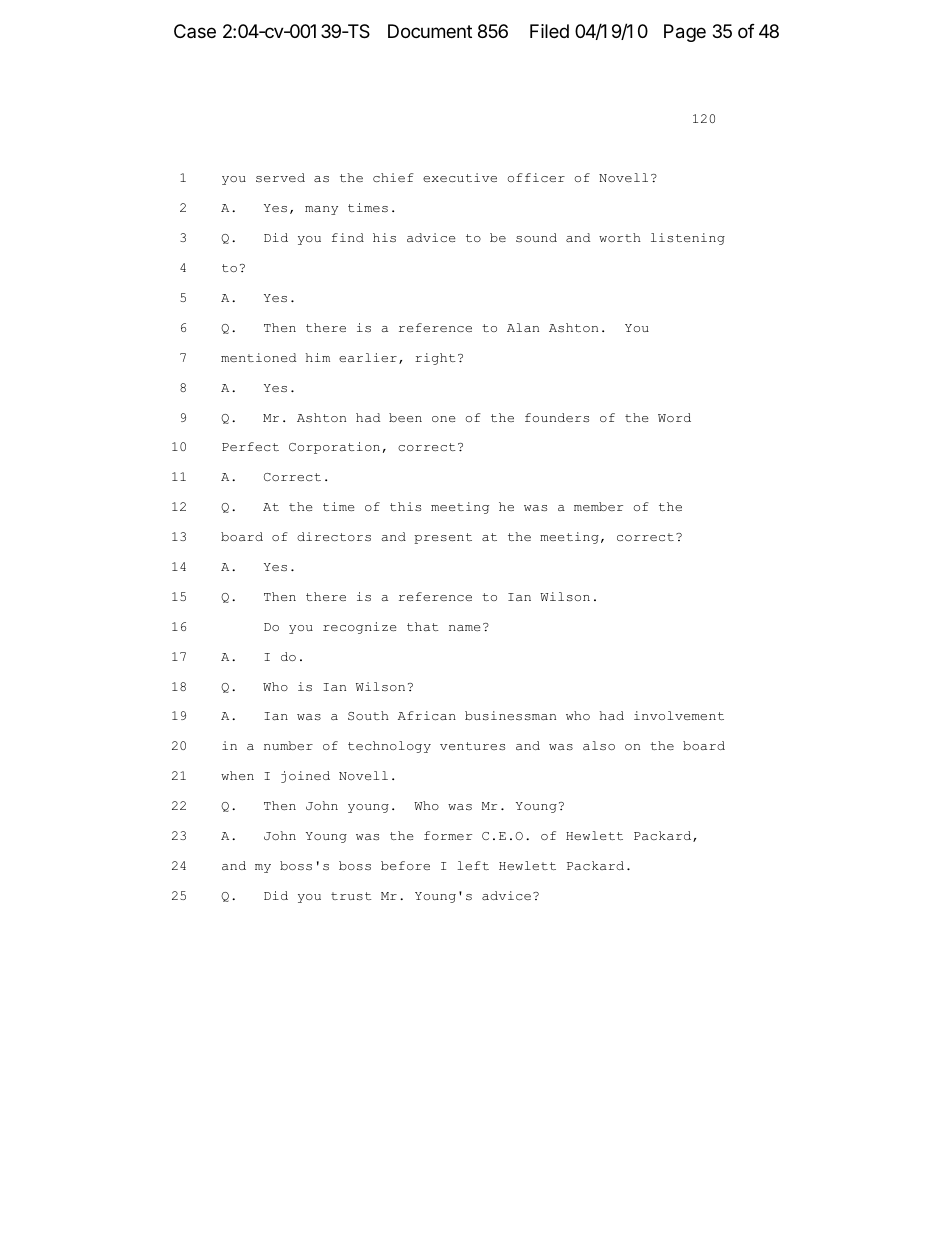 Image resolution: width=952 pixels, height=1233 pixels. Describe the element at coordinates (620, 237) in the screenshot. I see `worth` at that location.
